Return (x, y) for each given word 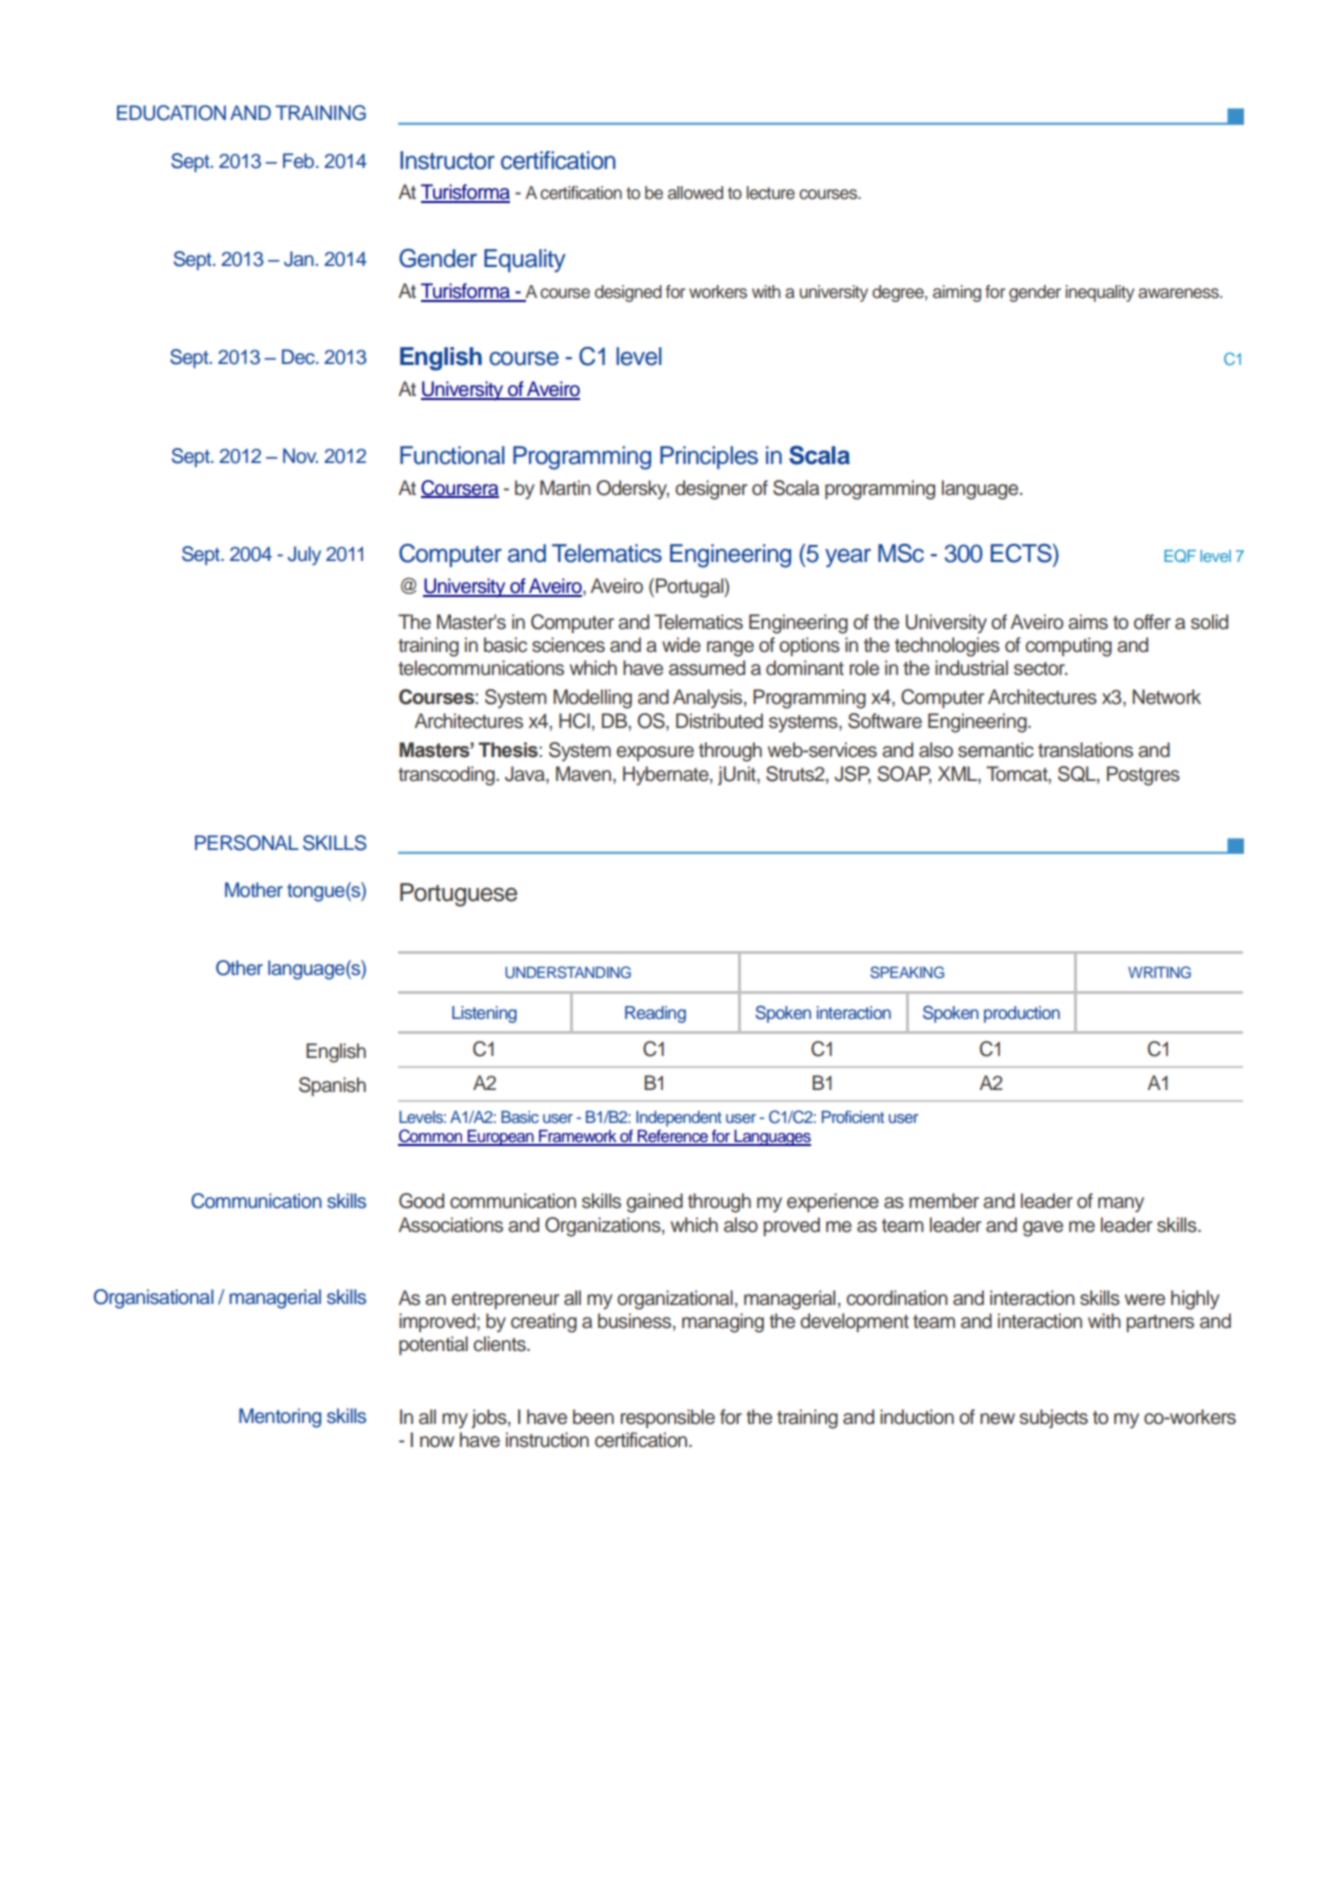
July (304, 556)
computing (1068, 647)
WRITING (1159, 972)
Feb (300, 161)
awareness (1179, 293)
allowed (695, 193)
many (1121, 1205)
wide (681, 645)
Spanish (332, 1086)
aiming (957, 293)
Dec (299, 357)
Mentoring (280, 1418)
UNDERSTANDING (568, 972)
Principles (709, 457)
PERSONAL (247, 843)
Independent (679, 1119)
